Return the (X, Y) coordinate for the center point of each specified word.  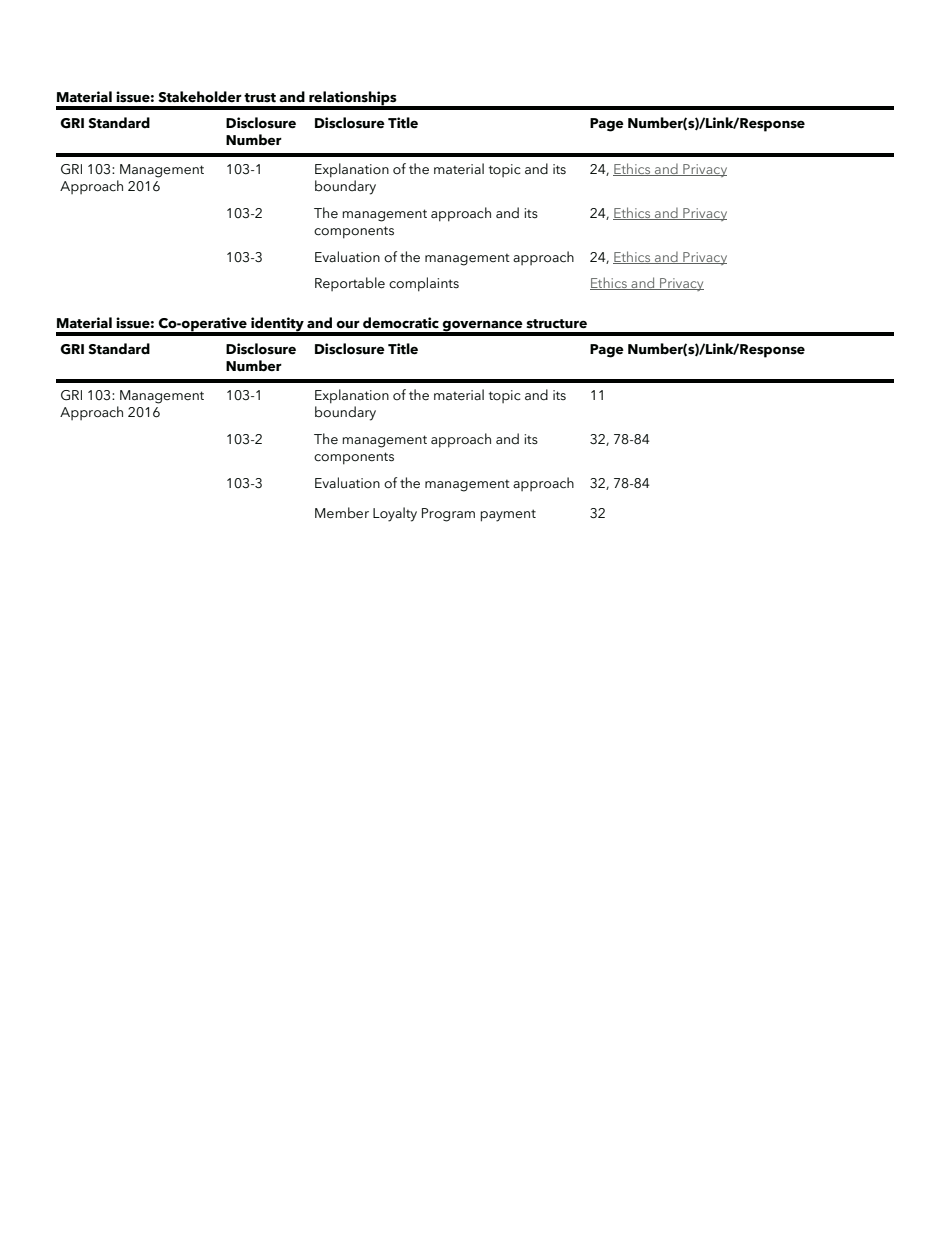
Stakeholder (200, 97)
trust (260, 98)
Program (448, 515)
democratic (401, 323)
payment (508, 515)
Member (342, 513)
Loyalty (395, 514)
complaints (424, 284)
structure (556, 324)
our (348, 325)
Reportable (350, 284)
